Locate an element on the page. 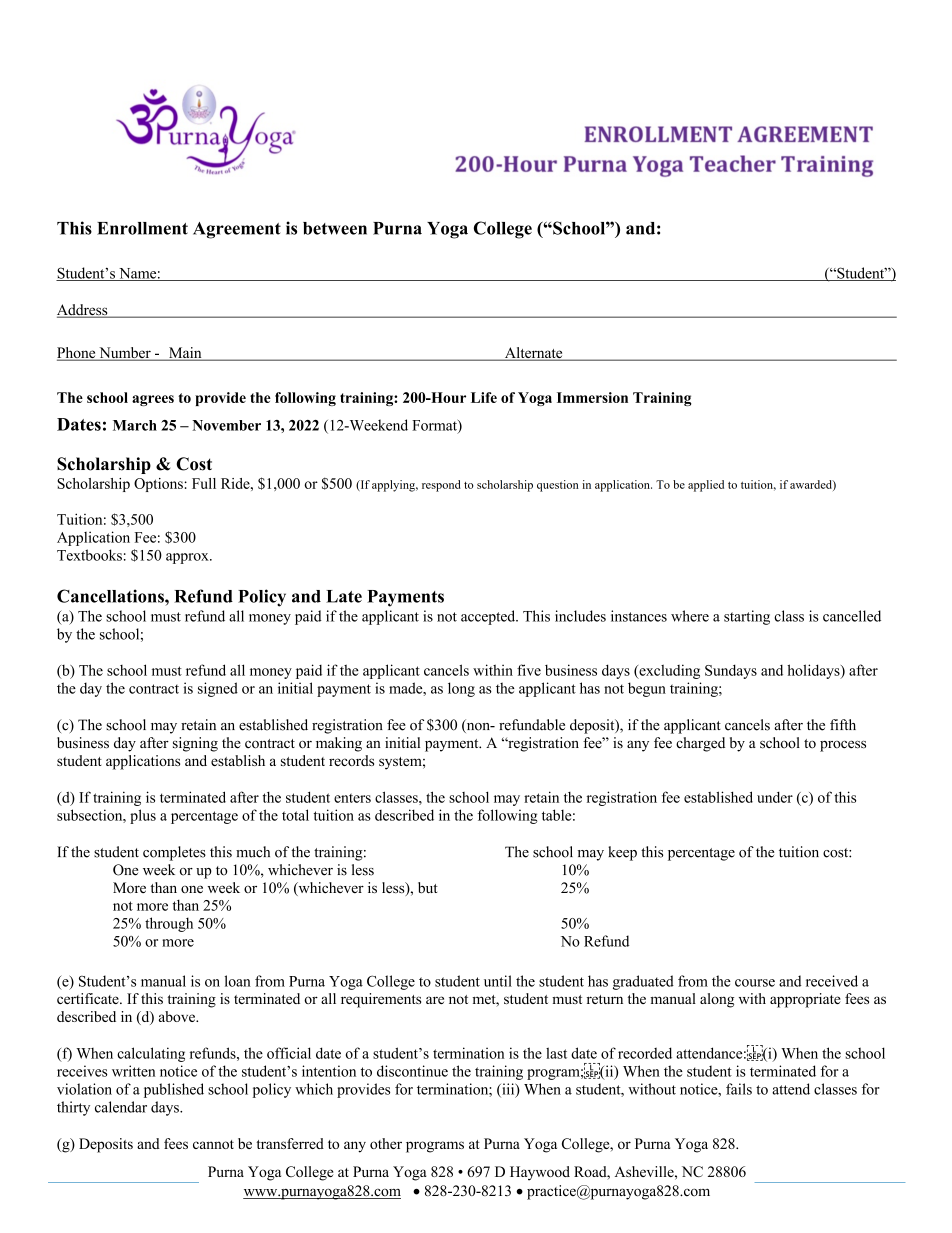  course is located at coordinates (755, 983).
